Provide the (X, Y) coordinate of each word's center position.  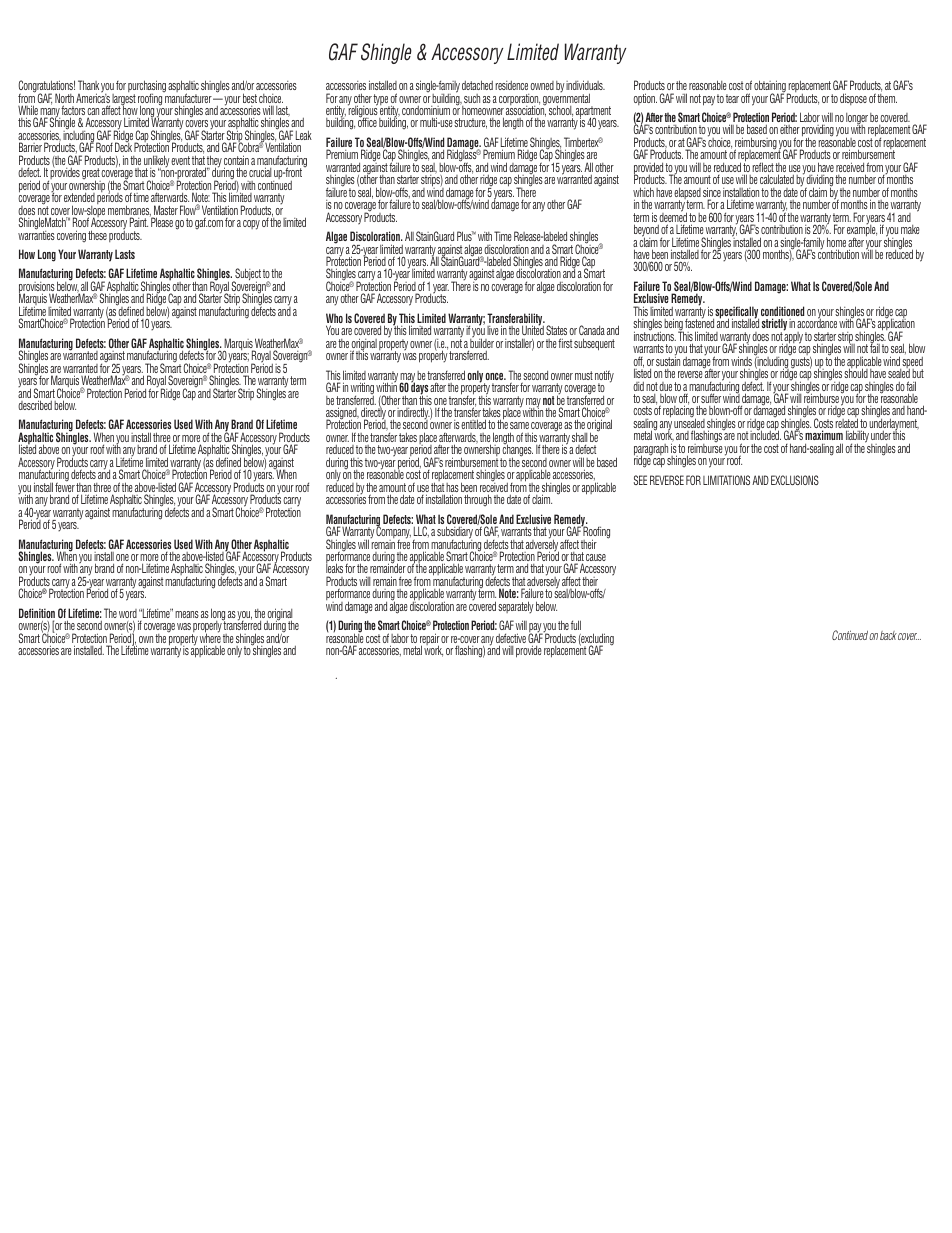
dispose (853, 99)
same (519, 427)
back (888, 635)
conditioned (782, 312)
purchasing (147, 87)
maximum (824, 437)
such (472, 98)
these (97, 235)
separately (516, 607)
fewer (65, 487)
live (493, 330)
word (128, 613)
